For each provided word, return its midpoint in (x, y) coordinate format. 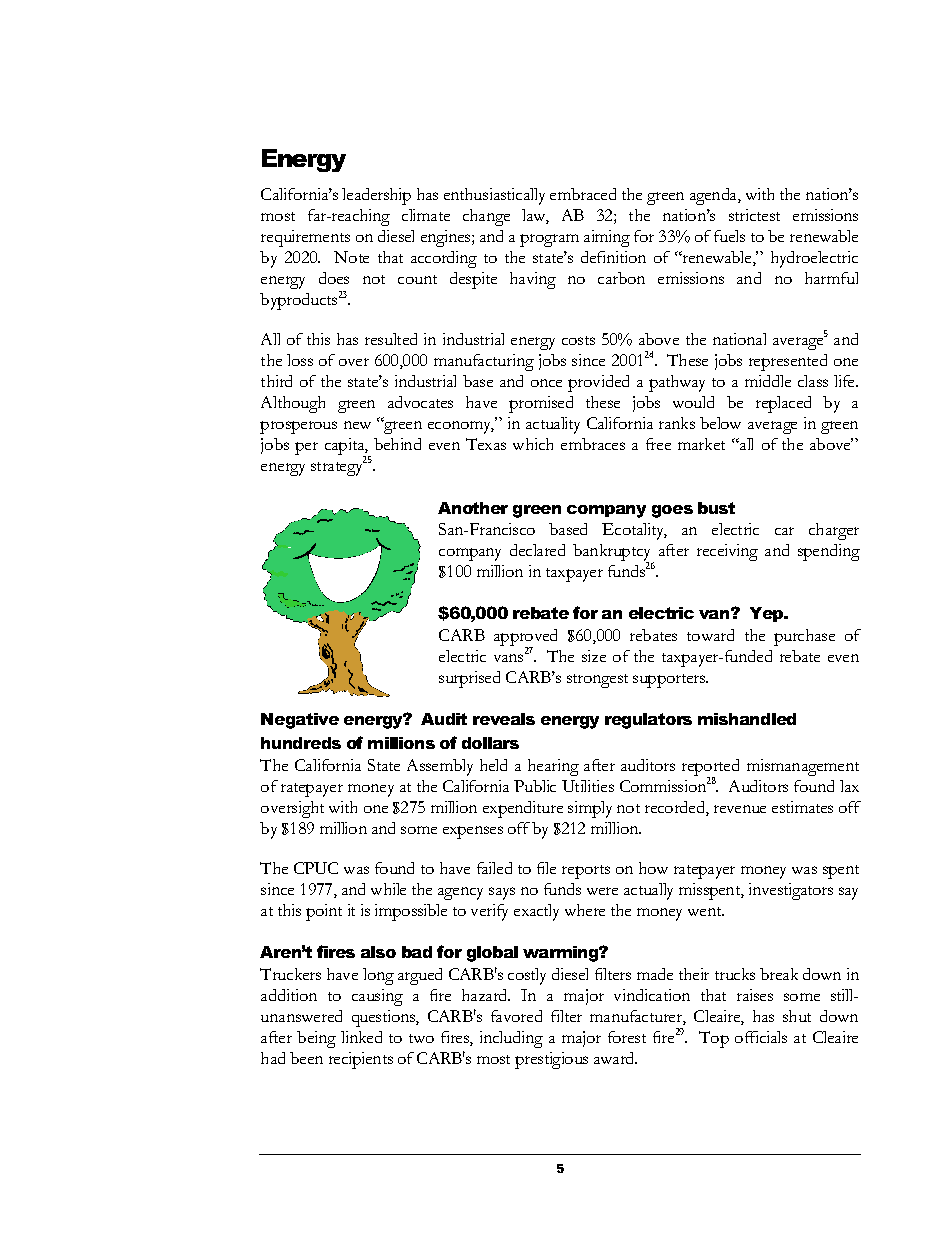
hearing (553, 767)
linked (361, 1037)
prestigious (551, 1060)
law (535, 216)
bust (716, 508)
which (533, 444)
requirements (305, 238)
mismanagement (803, 767)
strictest (754, 215)
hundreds (301, 743)
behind (397, 444)
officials (761, 1037)
